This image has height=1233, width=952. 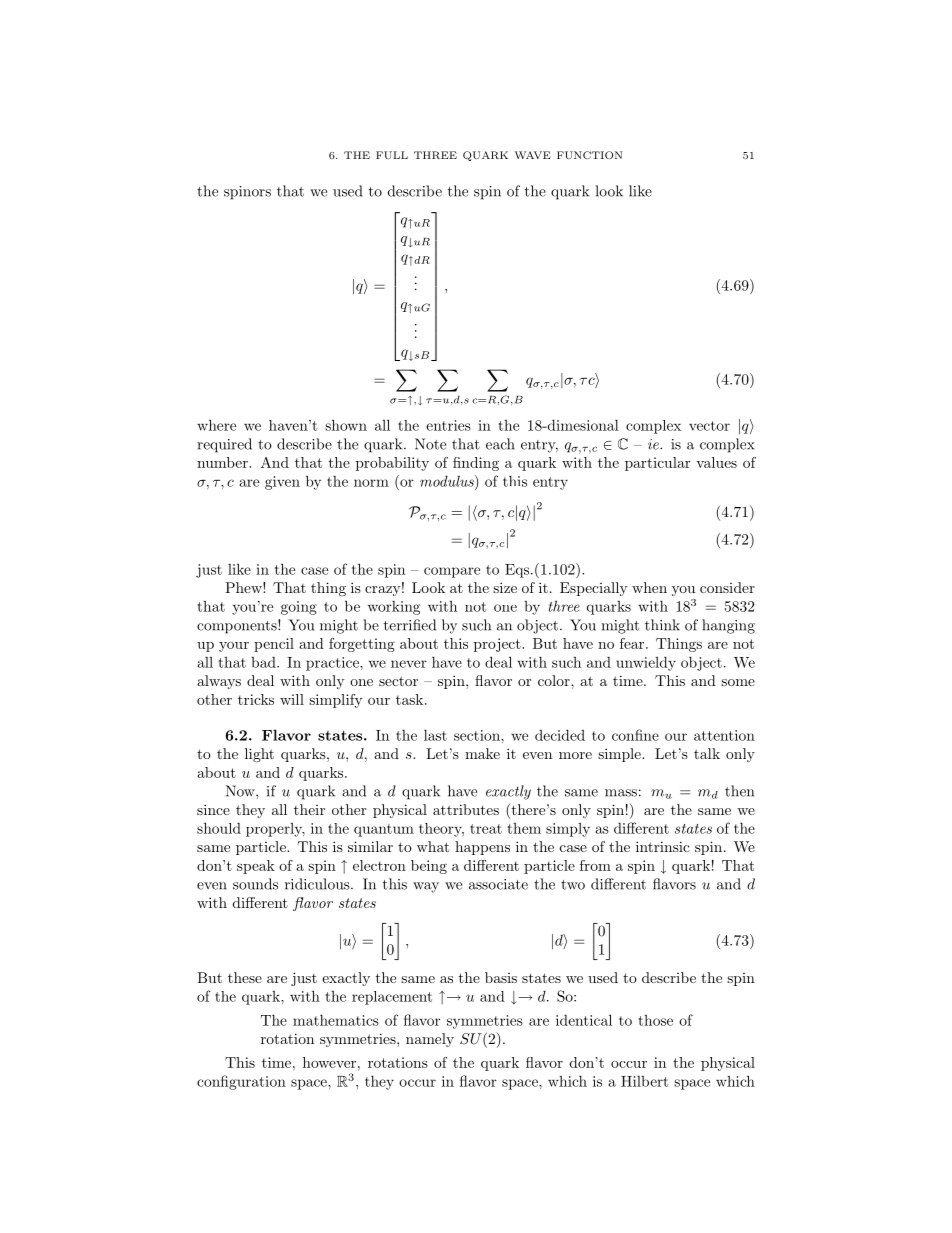 What do you see at coordinates (590, 155) in the image?
I see `FUNCTION` at bounding box center [590, 155].
